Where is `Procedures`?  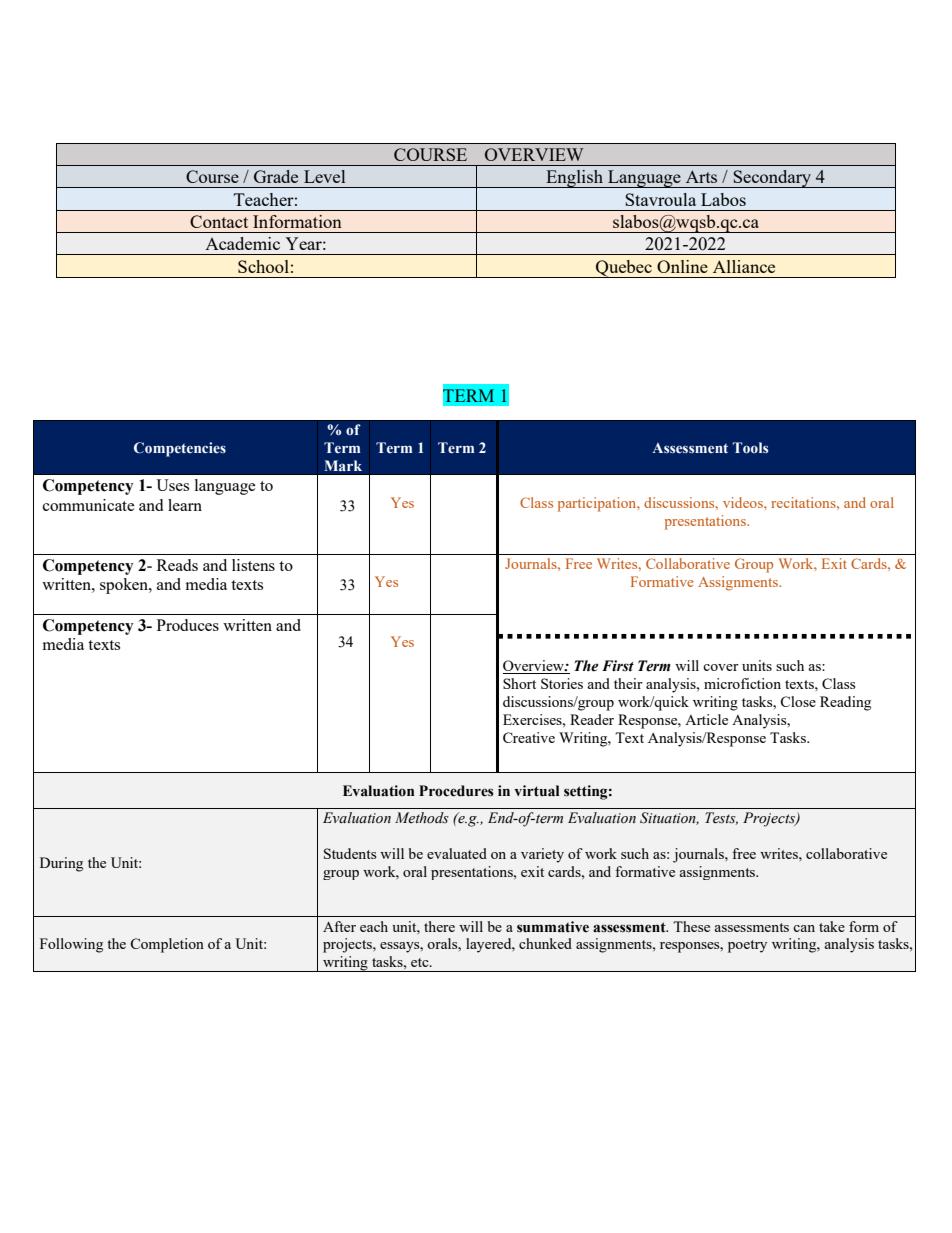 Procedures is located at coordinates (456, 791).
